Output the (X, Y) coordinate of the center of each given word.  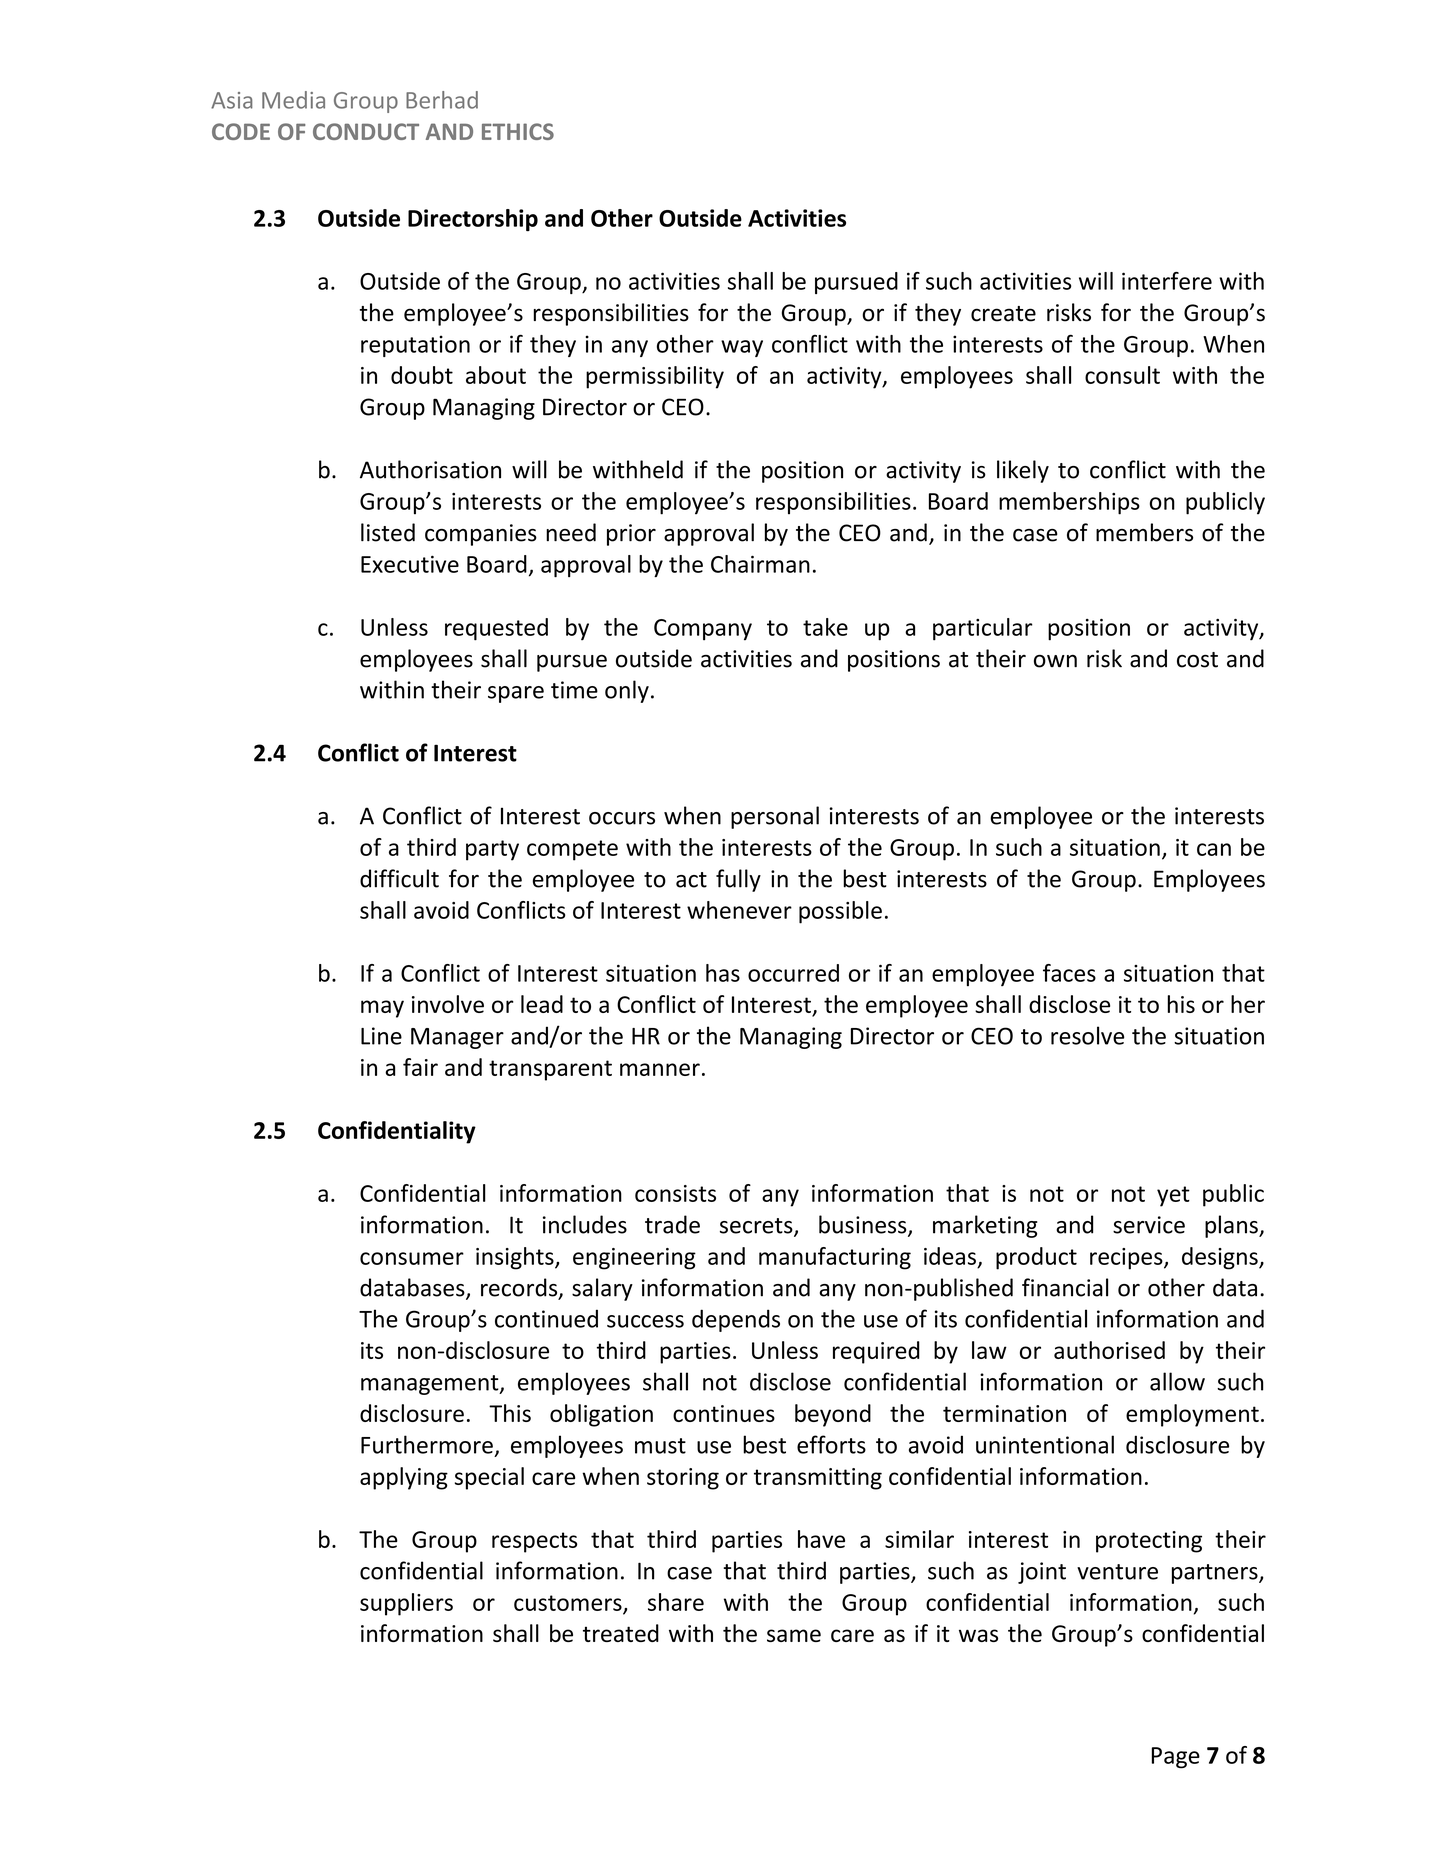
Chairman (760, 564)
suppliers (406, 1604)
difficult (399, 878)
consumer (412, 1258)
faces (1069, 973)
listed (388, 532)
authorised (1109, 1350)
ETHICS (518, 131)
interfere (1167, 281)
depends (736, 1320)
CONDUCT (366, 131)
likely (1023, 471)
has (723, 973)
